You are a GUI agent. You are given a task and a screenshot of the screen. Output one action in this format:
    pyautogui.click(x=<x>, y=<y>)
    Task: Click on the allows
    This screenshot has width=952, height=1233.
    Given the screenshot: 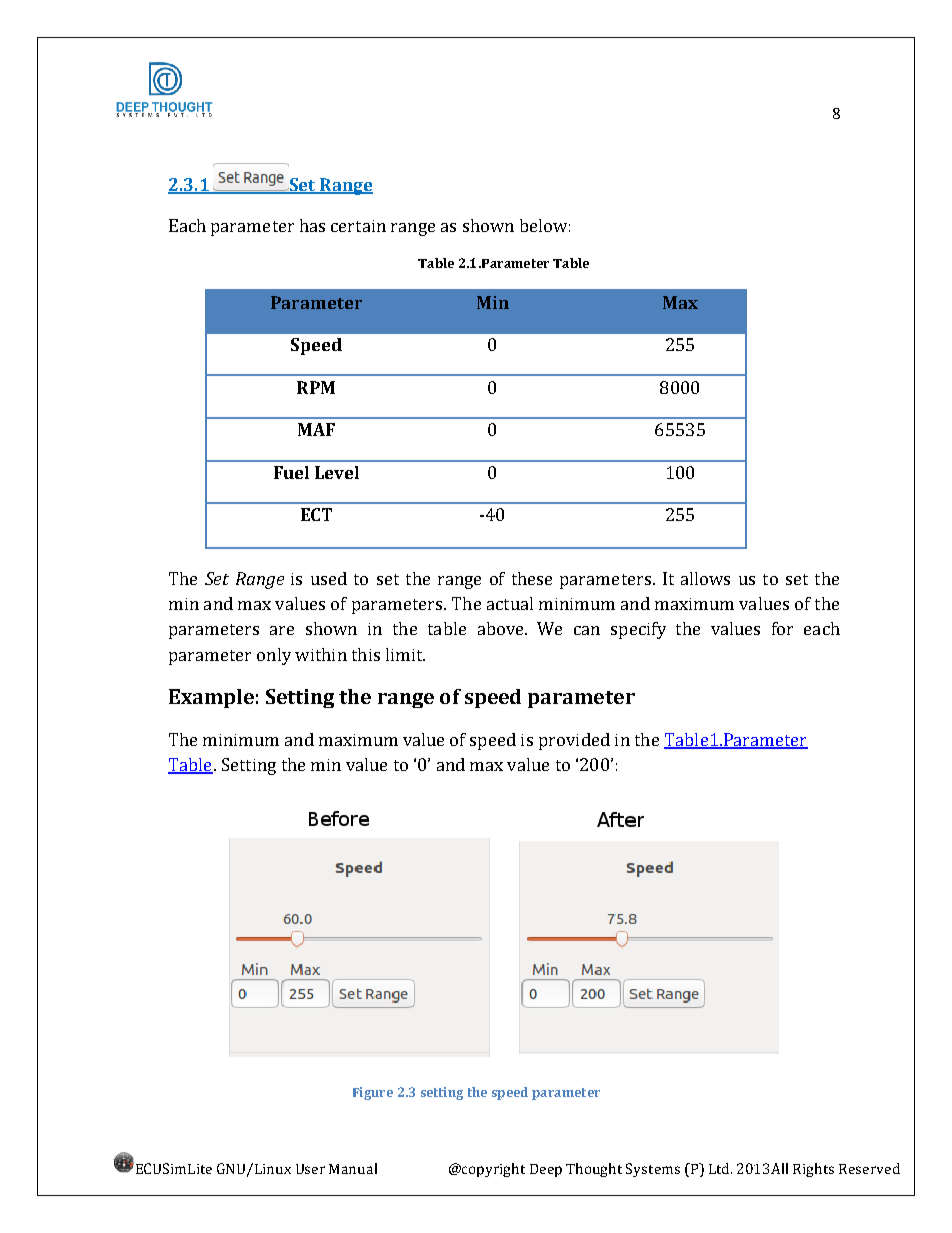 What is the action you would take?
    pyautogui.click(x=705, y=578)
